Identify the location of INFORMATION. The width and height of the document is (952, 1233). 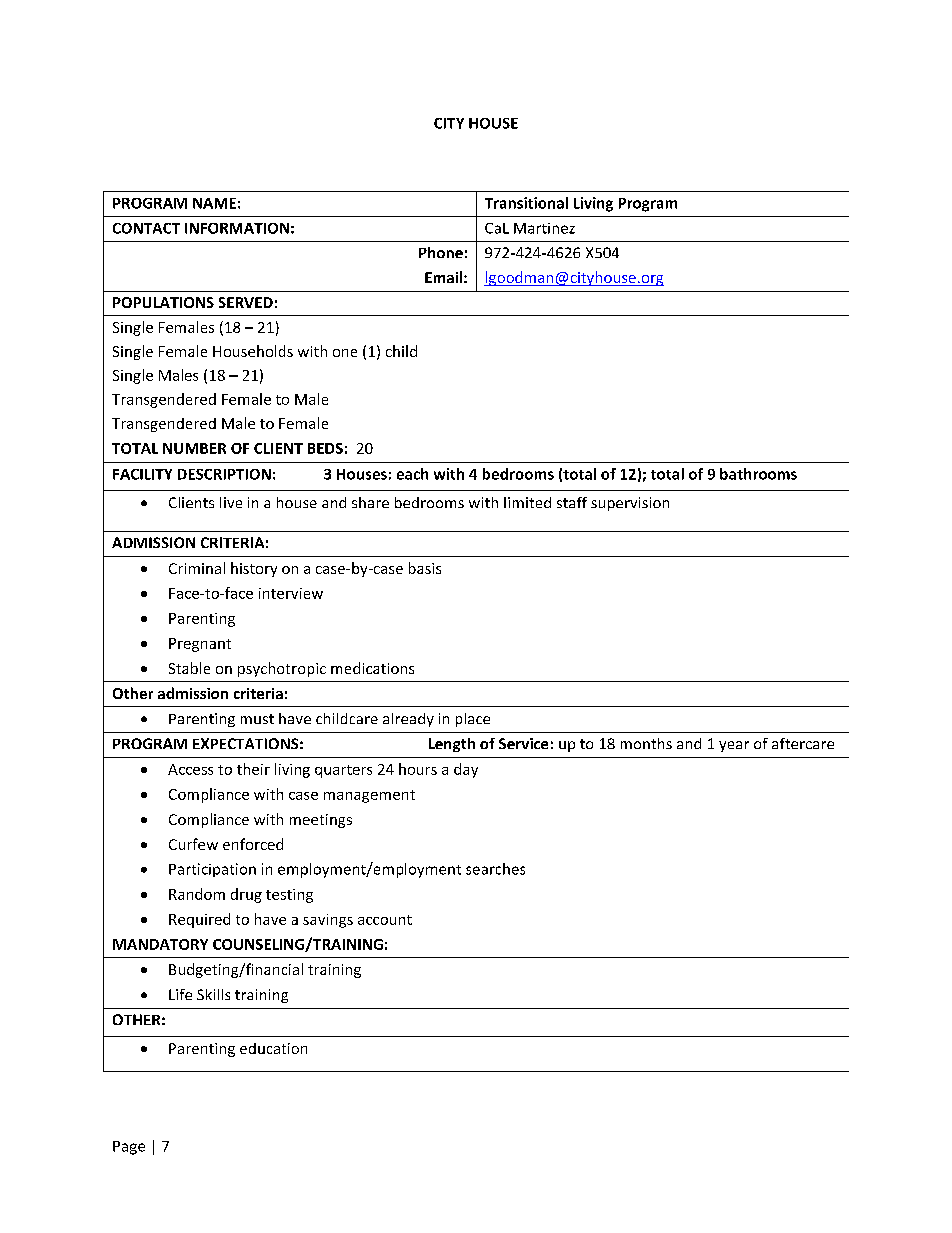
(237, 228).
